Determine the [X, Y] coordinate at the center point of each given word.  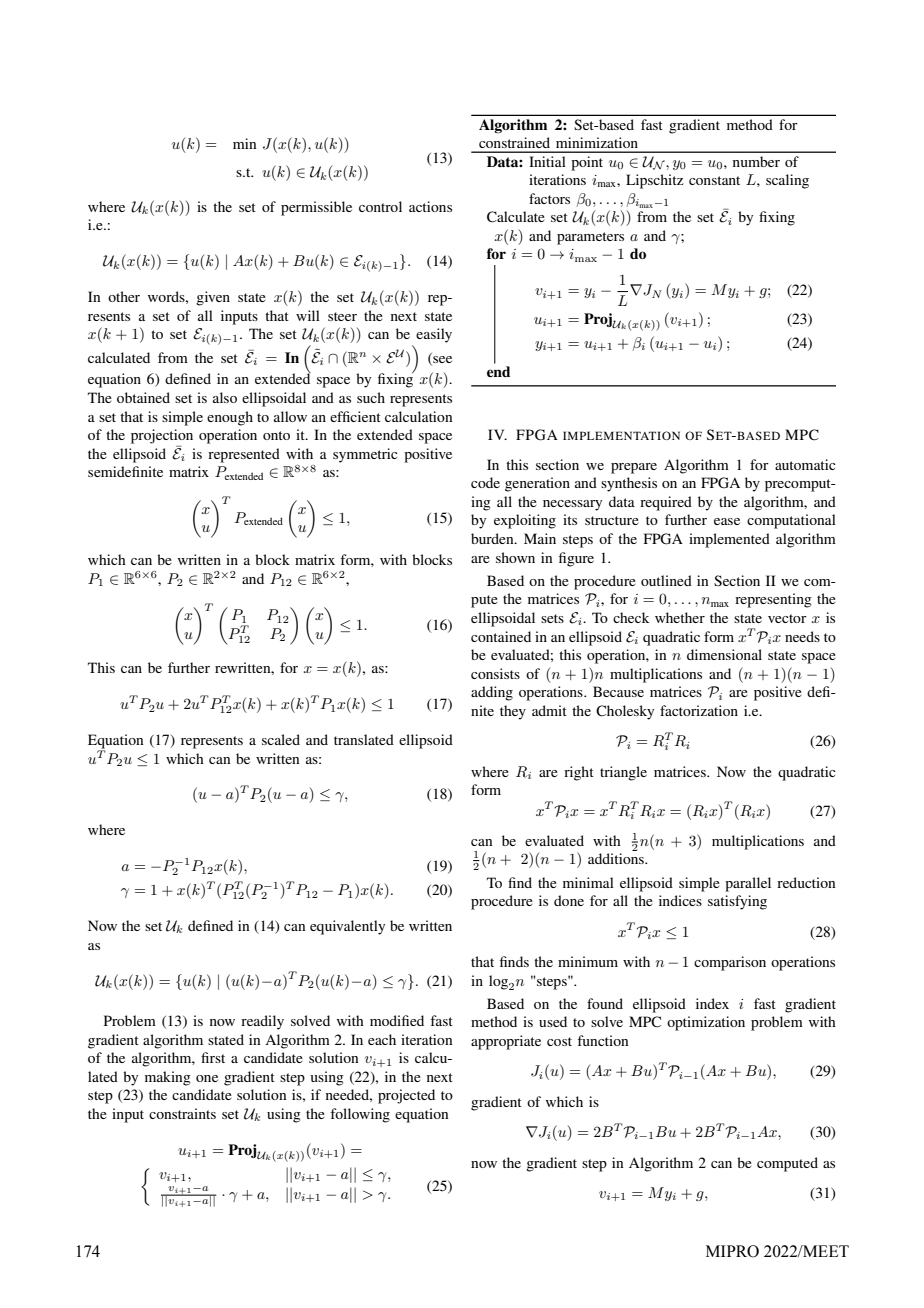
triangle [623, 773]
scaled [281, 739]
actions [430, 206]
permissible [316, 208]
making [168, 1078]
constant [714, 180]
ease [727, 521]
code [485, 482]
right [579, 773]
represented [244, 455]
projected [406, 1096]
